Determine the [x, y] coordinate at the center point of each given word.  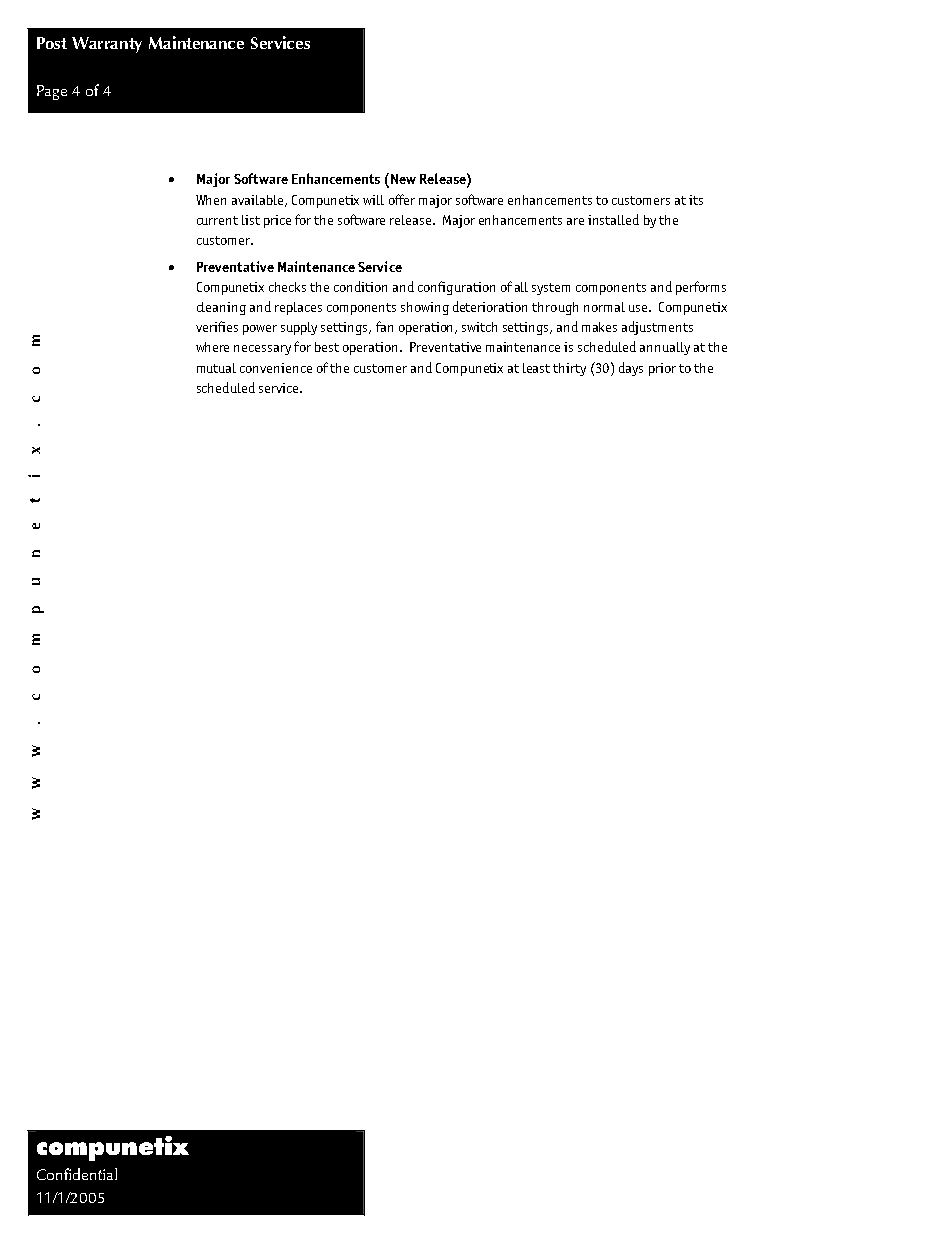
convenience [276, 368]
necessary [262, 350]
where [212, 347]
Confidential [77, 1174]
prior [662, 369]
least [536, 368]
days [631, 369]
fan [384, 326]
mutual [216, 368]
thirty [569, 369]
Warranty [107, 45]
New [403, 179]
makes [599, 327]
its [696, 200]
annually [665, 348]
